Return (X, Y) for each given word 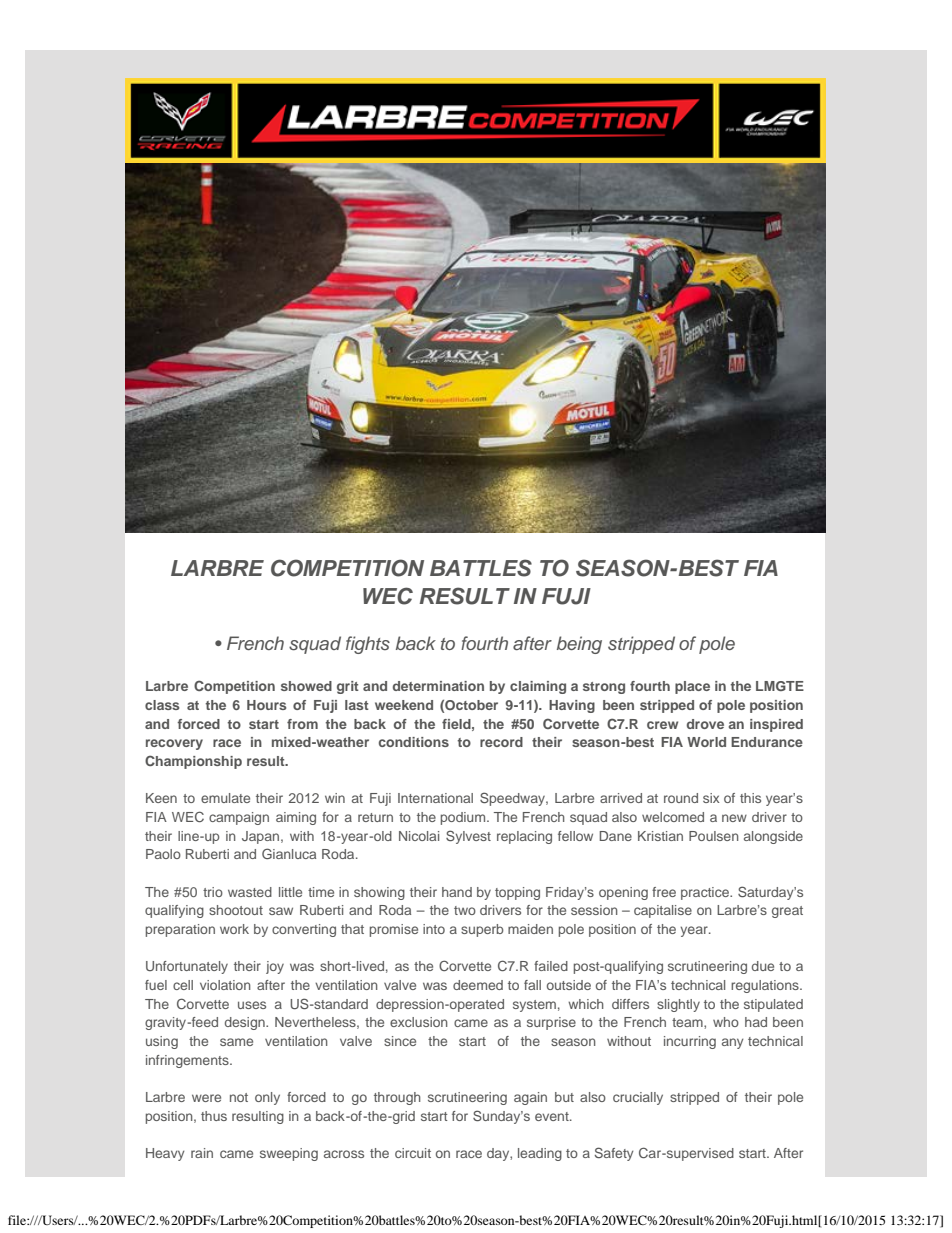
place (692, 687)
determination (438, 686)
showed (306, 686)
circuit (413, 1153)
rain (202, 1153)
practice (706, 893)
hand (457, 892)
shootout (236, 910)
